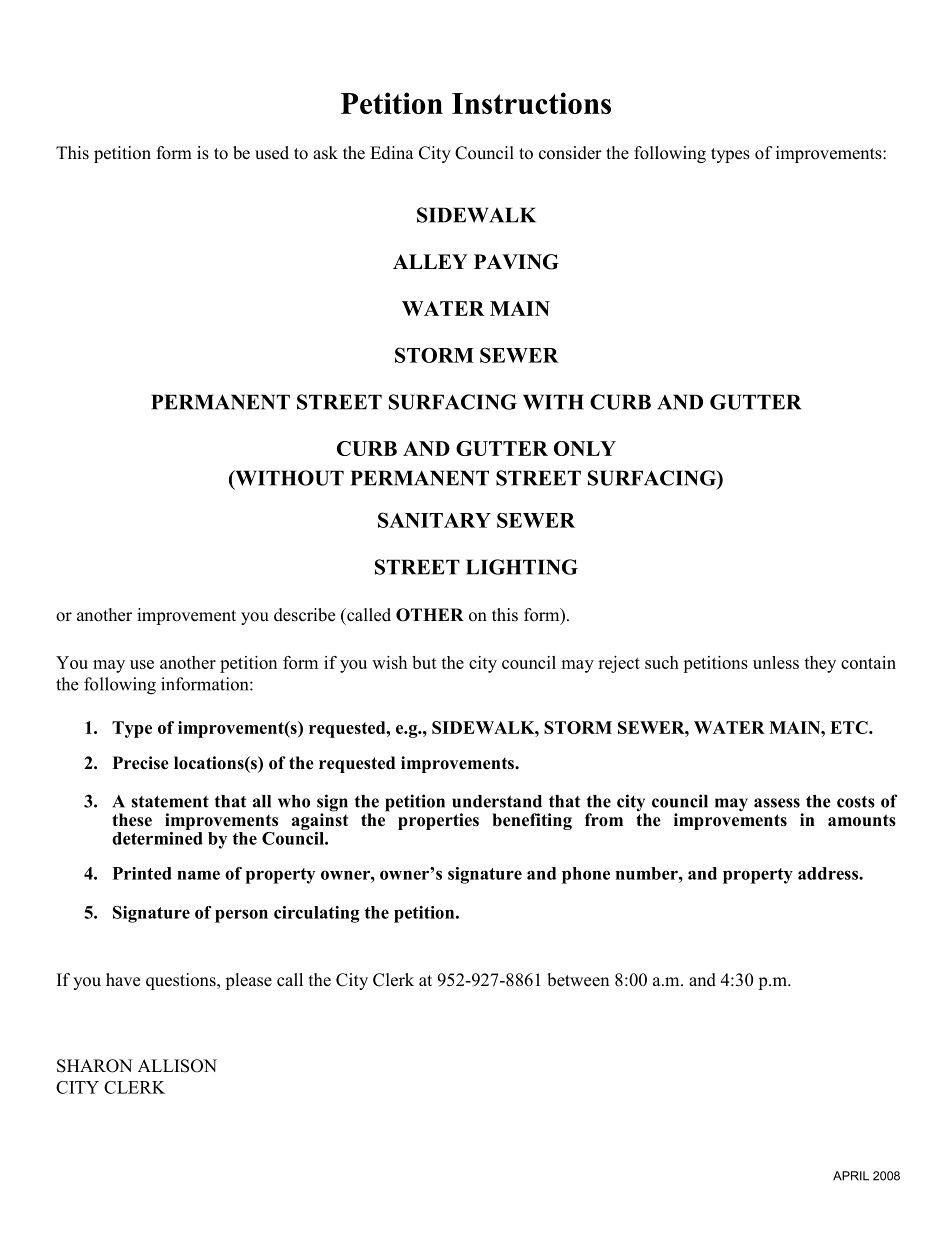 The image size is (952, 1233). I want to click on ALLISON, so click(177, 1066).
